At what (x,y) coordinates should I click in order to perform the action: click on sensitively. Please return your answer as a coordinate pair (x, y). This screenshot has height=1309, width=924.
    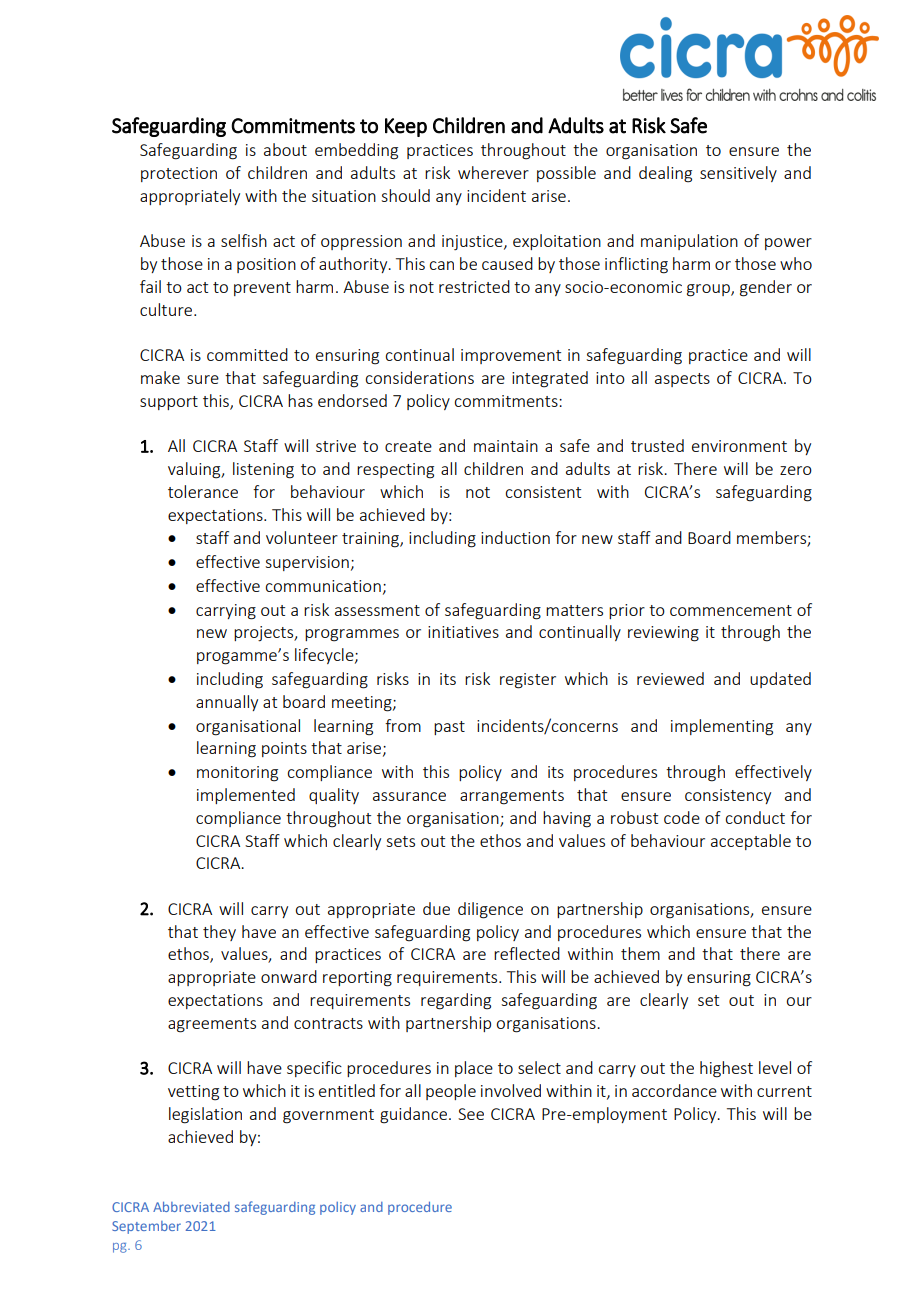
    Looking at the image, I should click on (738, 174).
